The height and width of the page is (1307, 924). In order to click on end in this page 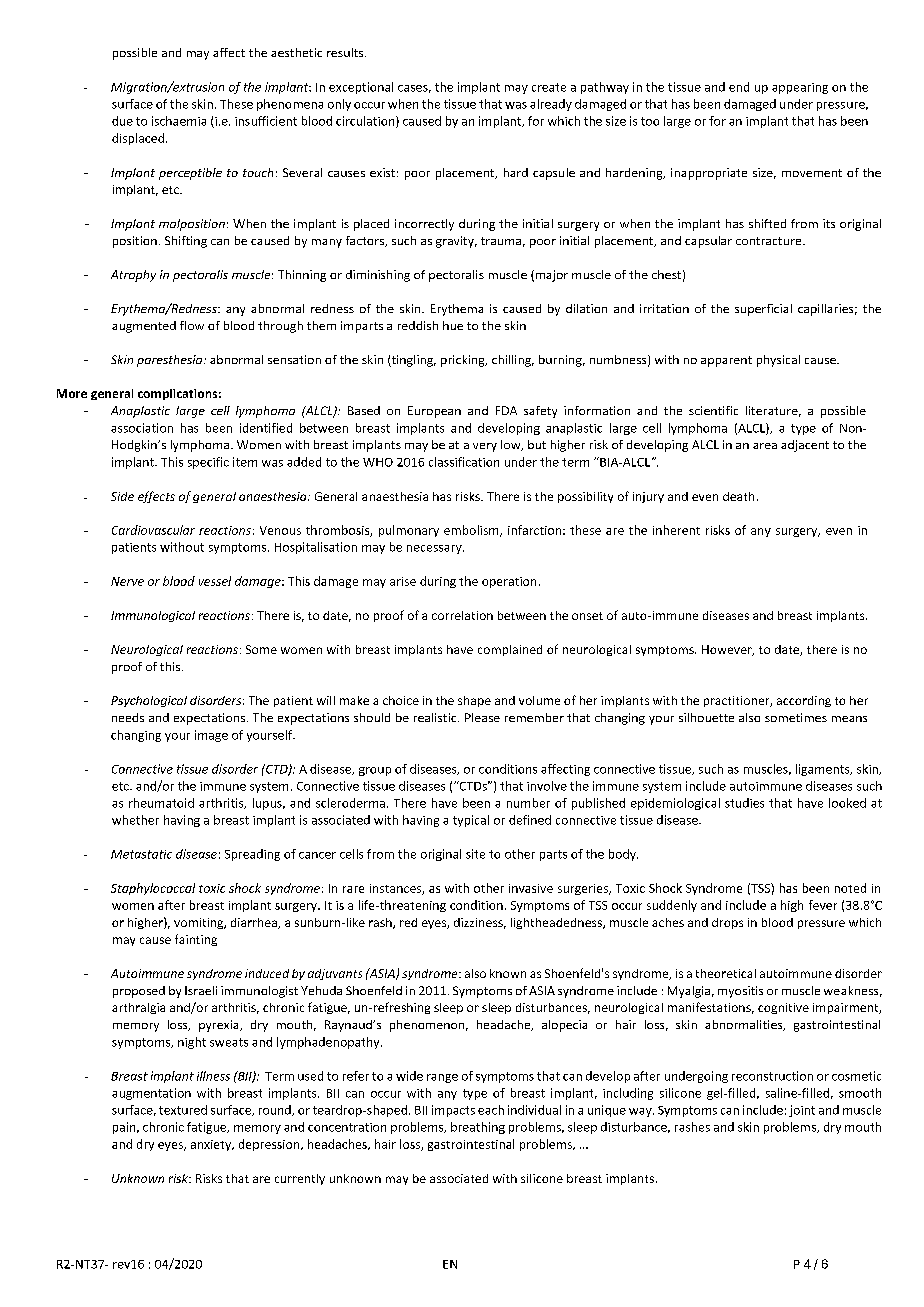, I will do `click(739, 87)`.
